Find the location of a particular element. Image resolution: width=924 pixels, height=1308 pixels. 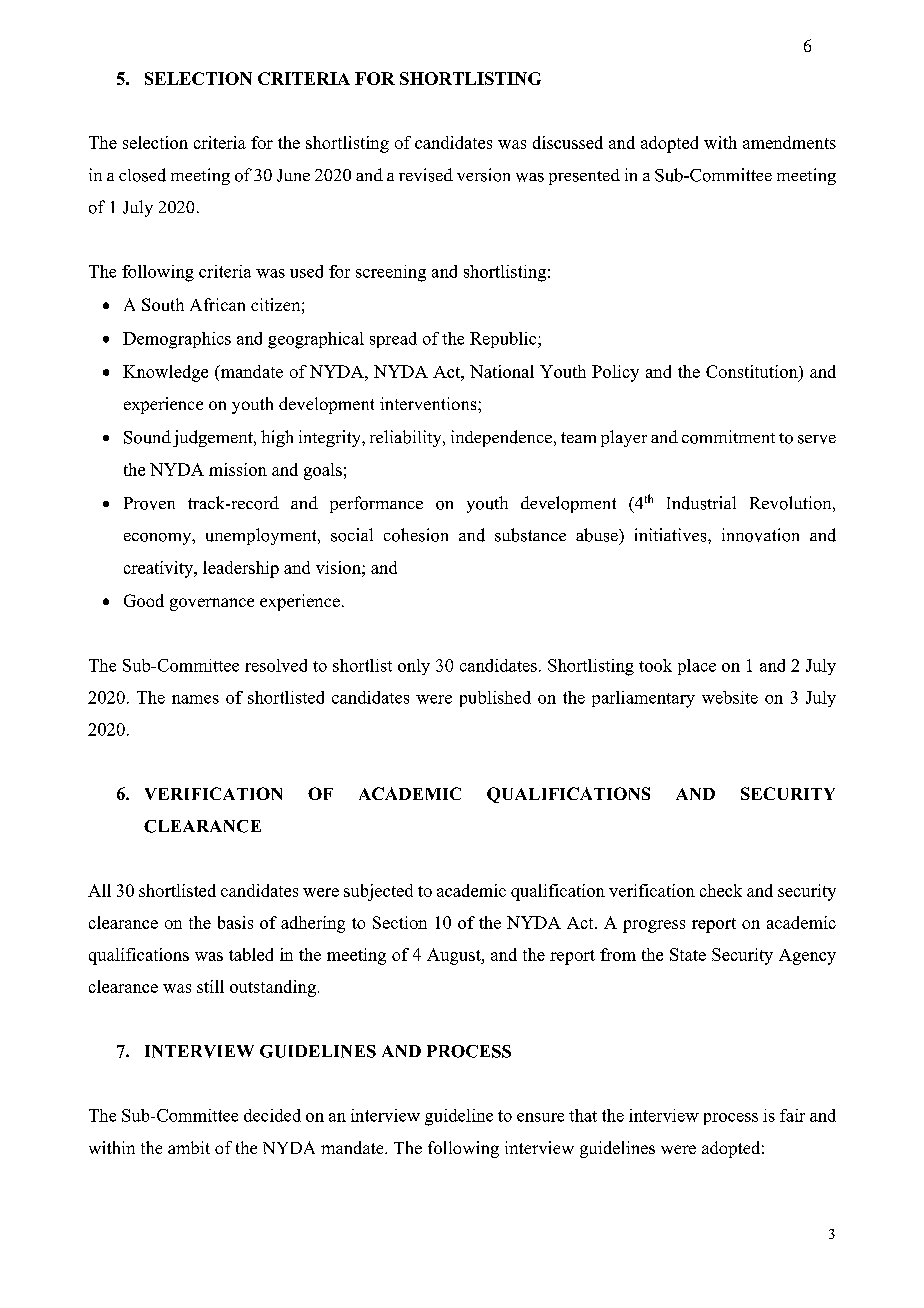

ambit is located at coordinates (189, 1147).
